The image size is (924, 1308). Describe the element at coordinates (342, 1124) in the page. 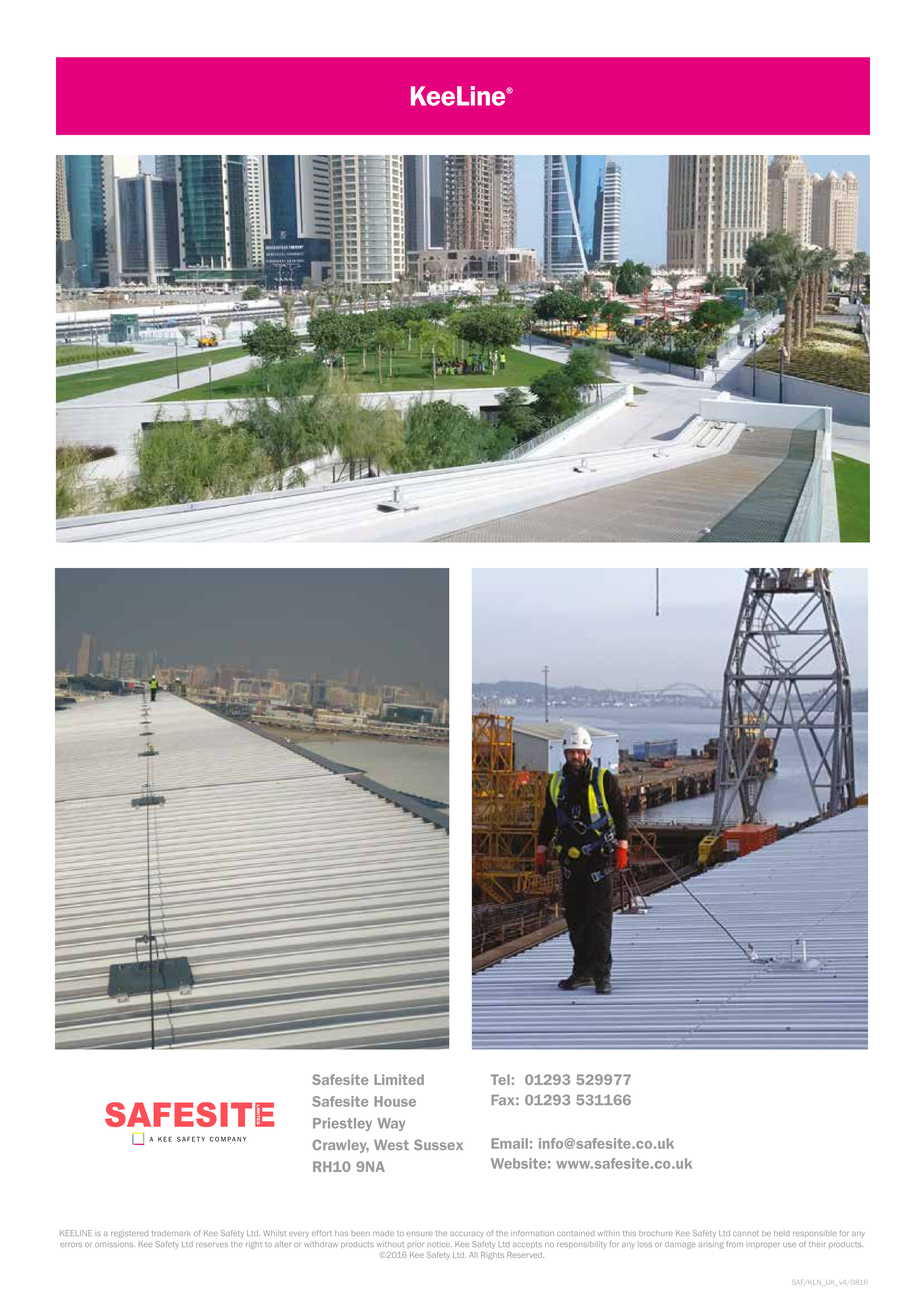

I see `Priestley` at that location.
